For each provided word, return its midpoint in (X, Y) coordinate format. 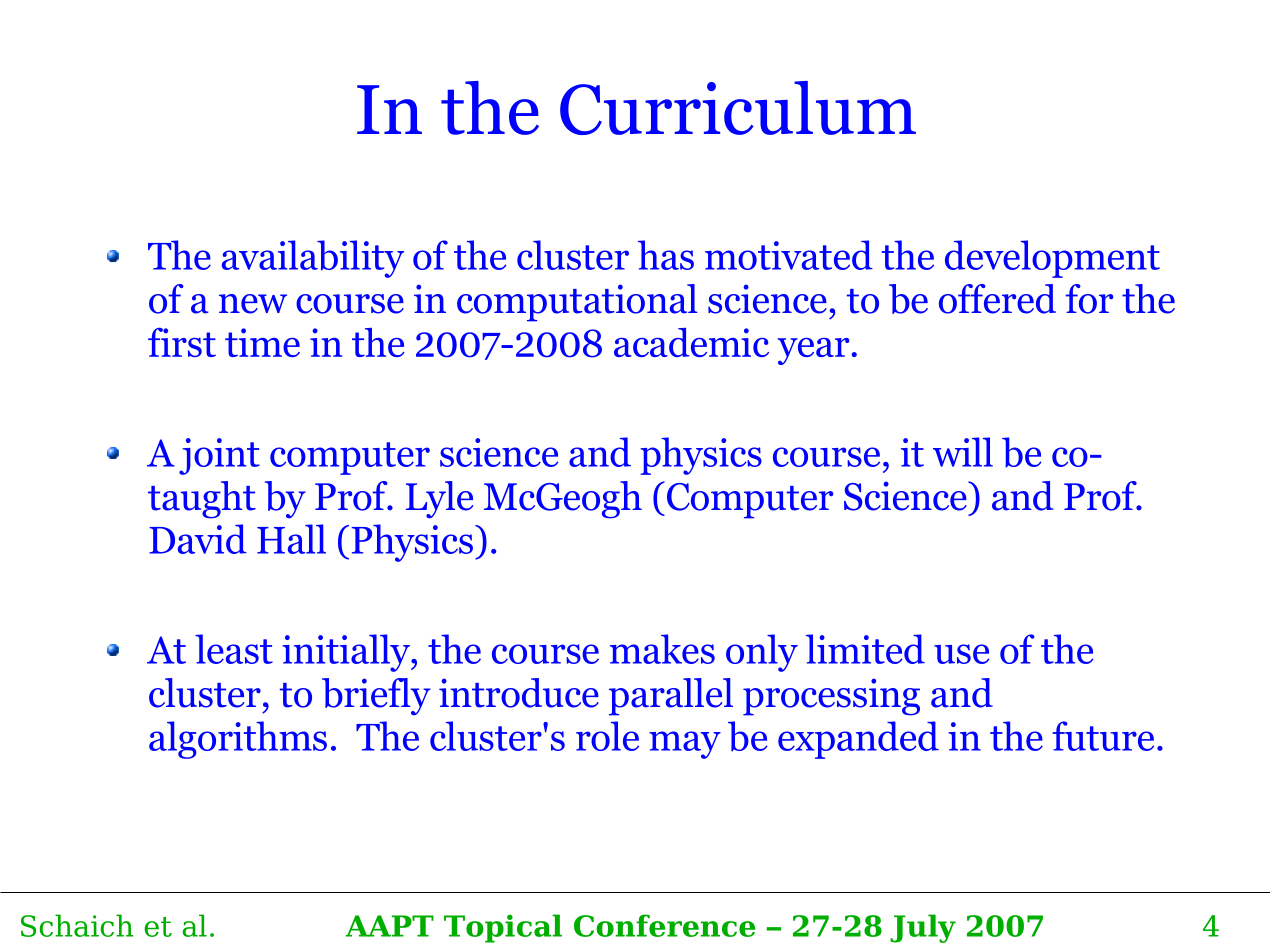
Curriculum (738, 108)
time (262, 342)
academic (691, 342)
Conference (664, 925)
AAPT (390, 926)
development (1052, 259)
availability (313, 259)
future (1103, 736)
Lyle (439, 500)
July (923, 928)
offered (997, 299)
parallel (671, 697)
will (963, 452)
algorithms (238, 740)
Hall (291, 539)
